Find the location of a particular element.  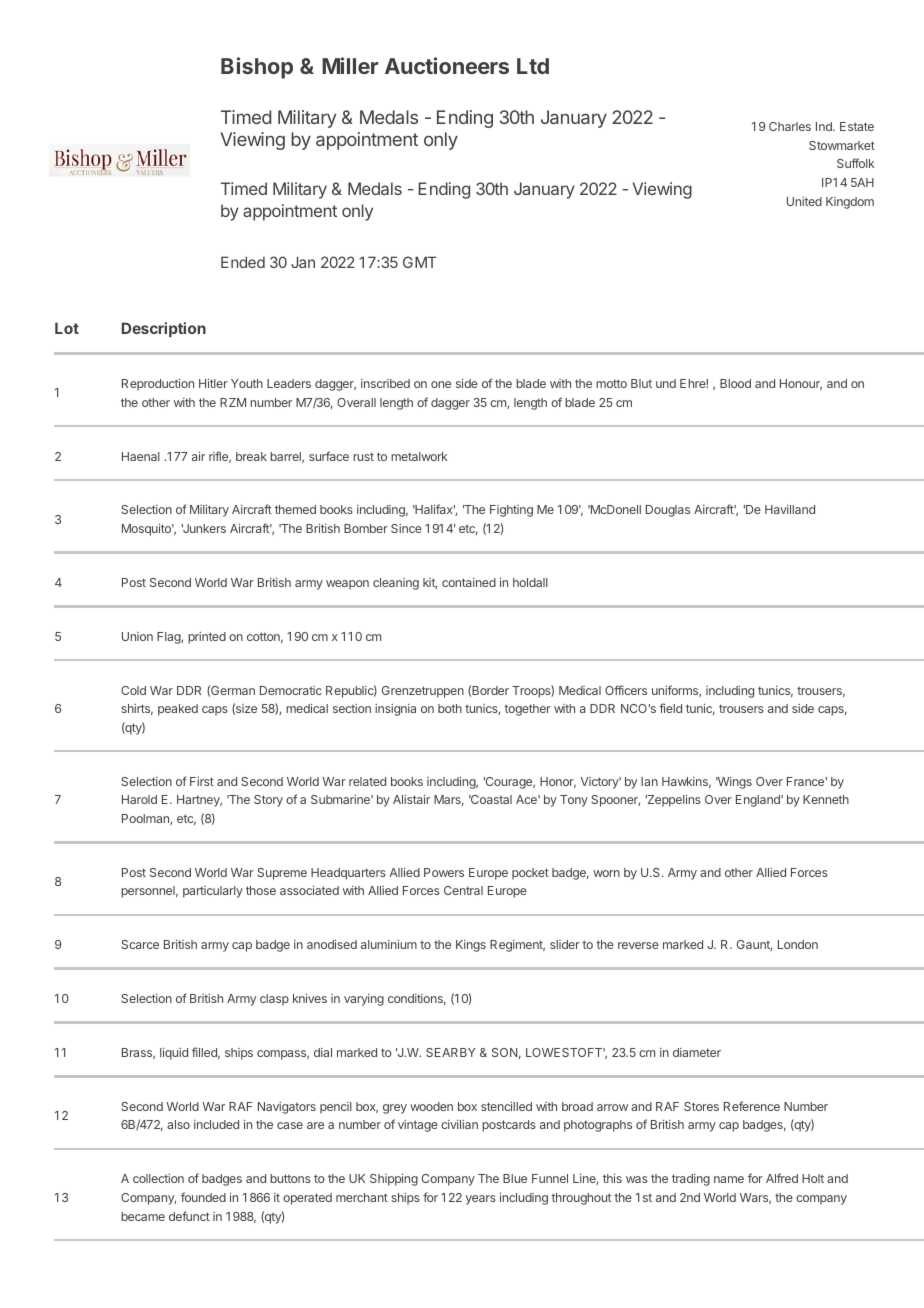

Miller is located at coordinates (350, 65).
